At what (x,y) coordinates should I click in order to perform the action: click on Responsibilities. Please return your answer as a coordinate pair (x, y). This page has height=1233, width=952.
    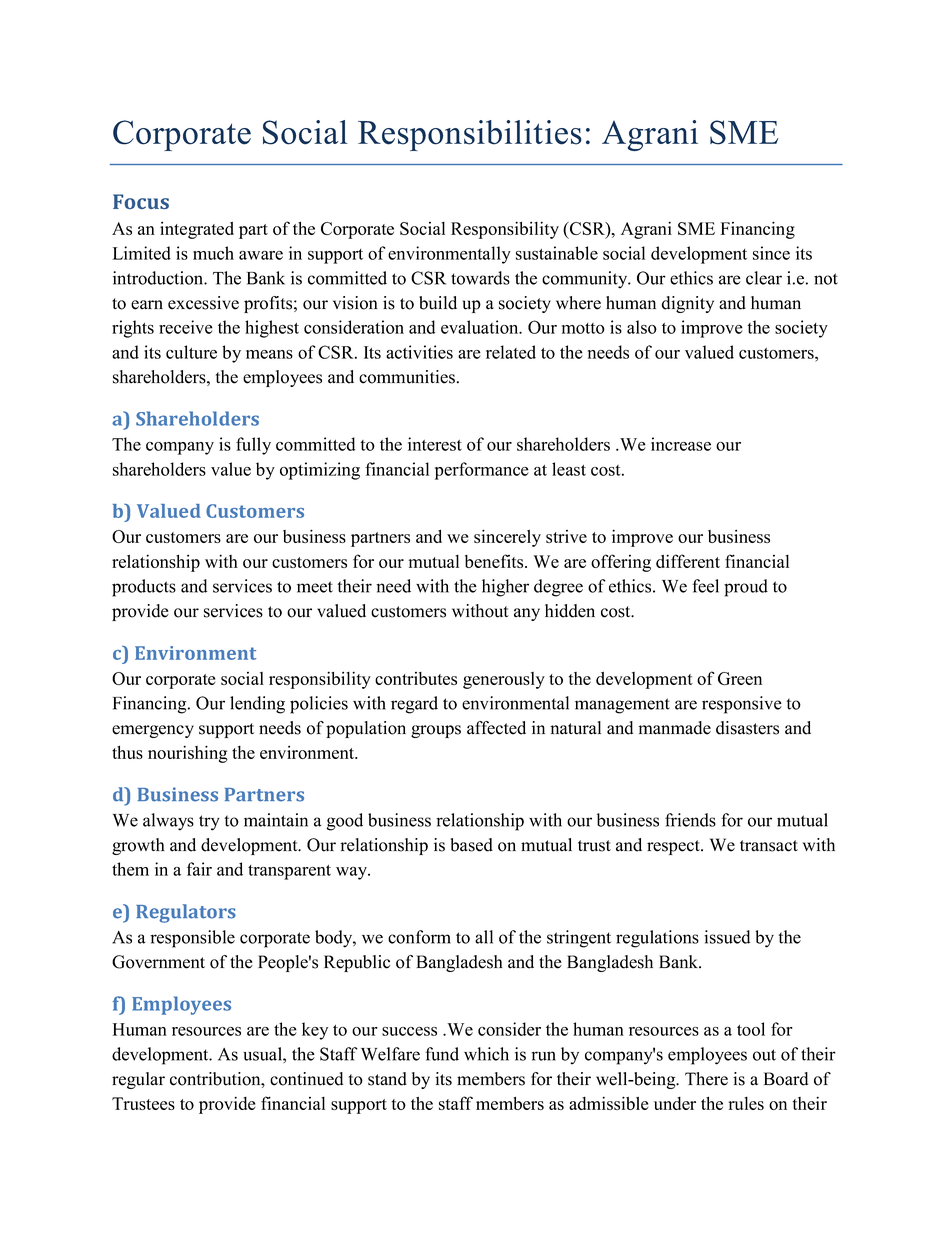
    Looking at the image, I should click on (470, 135).
